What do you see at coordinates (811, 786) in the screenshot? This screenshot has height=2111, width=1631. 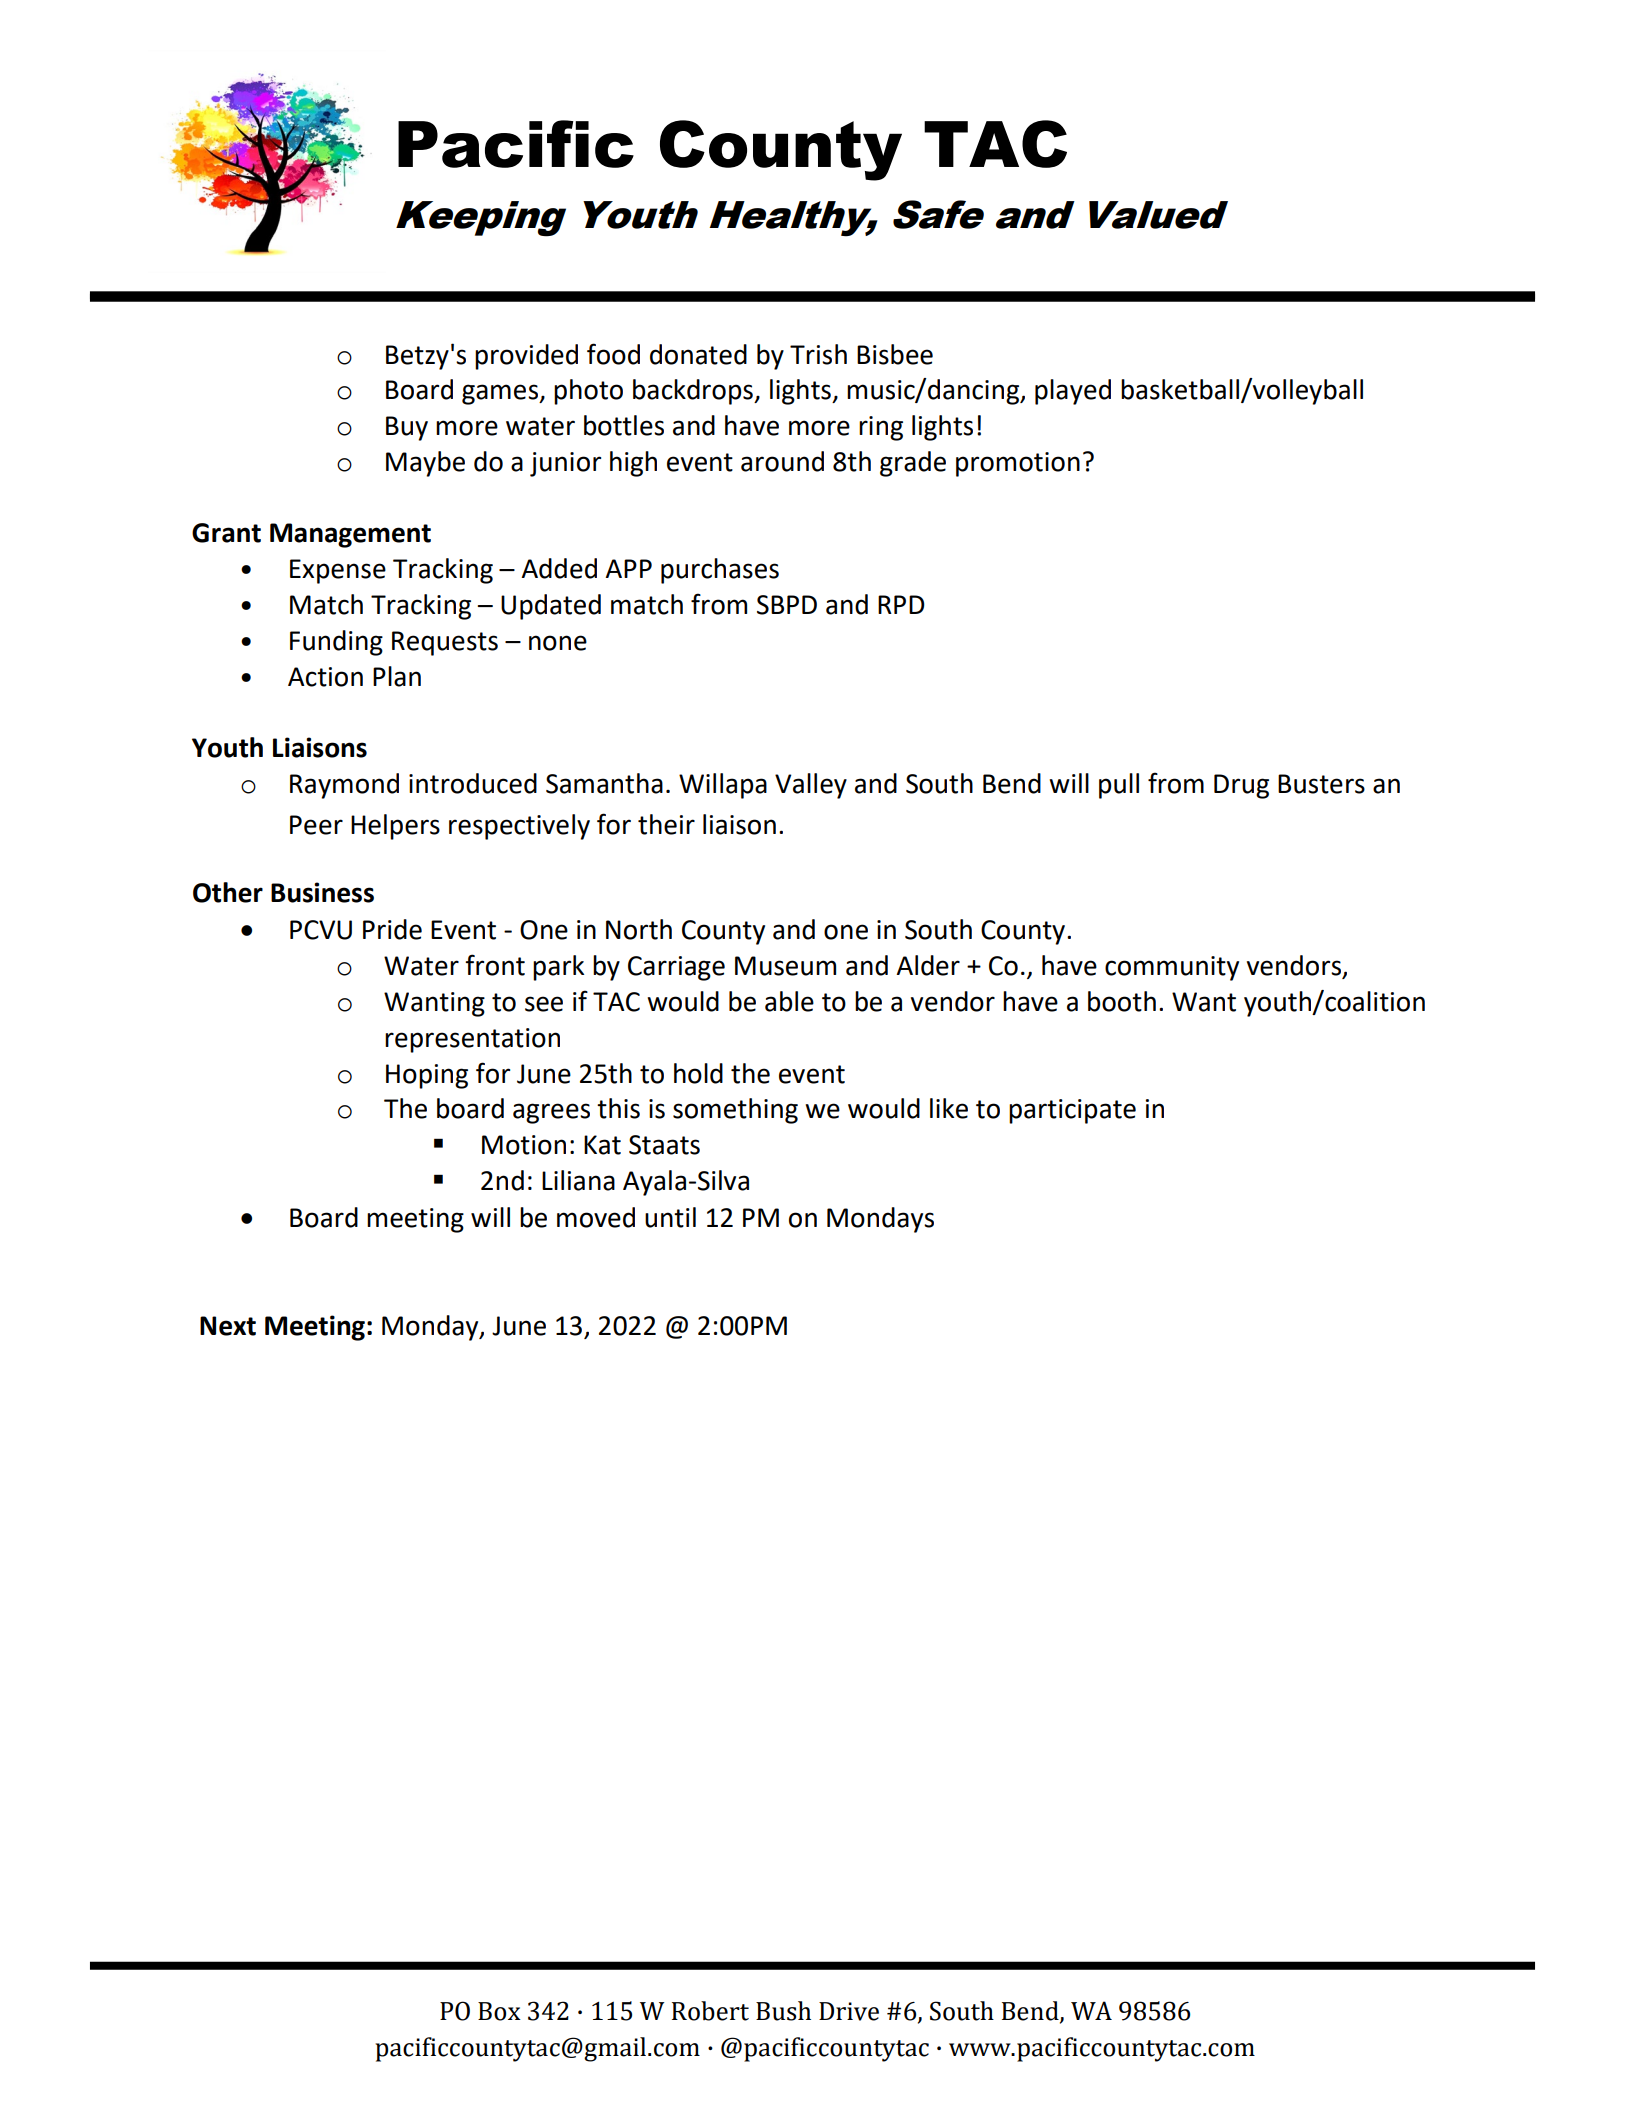 I see `Valley` at bounding box center [811, 786].
